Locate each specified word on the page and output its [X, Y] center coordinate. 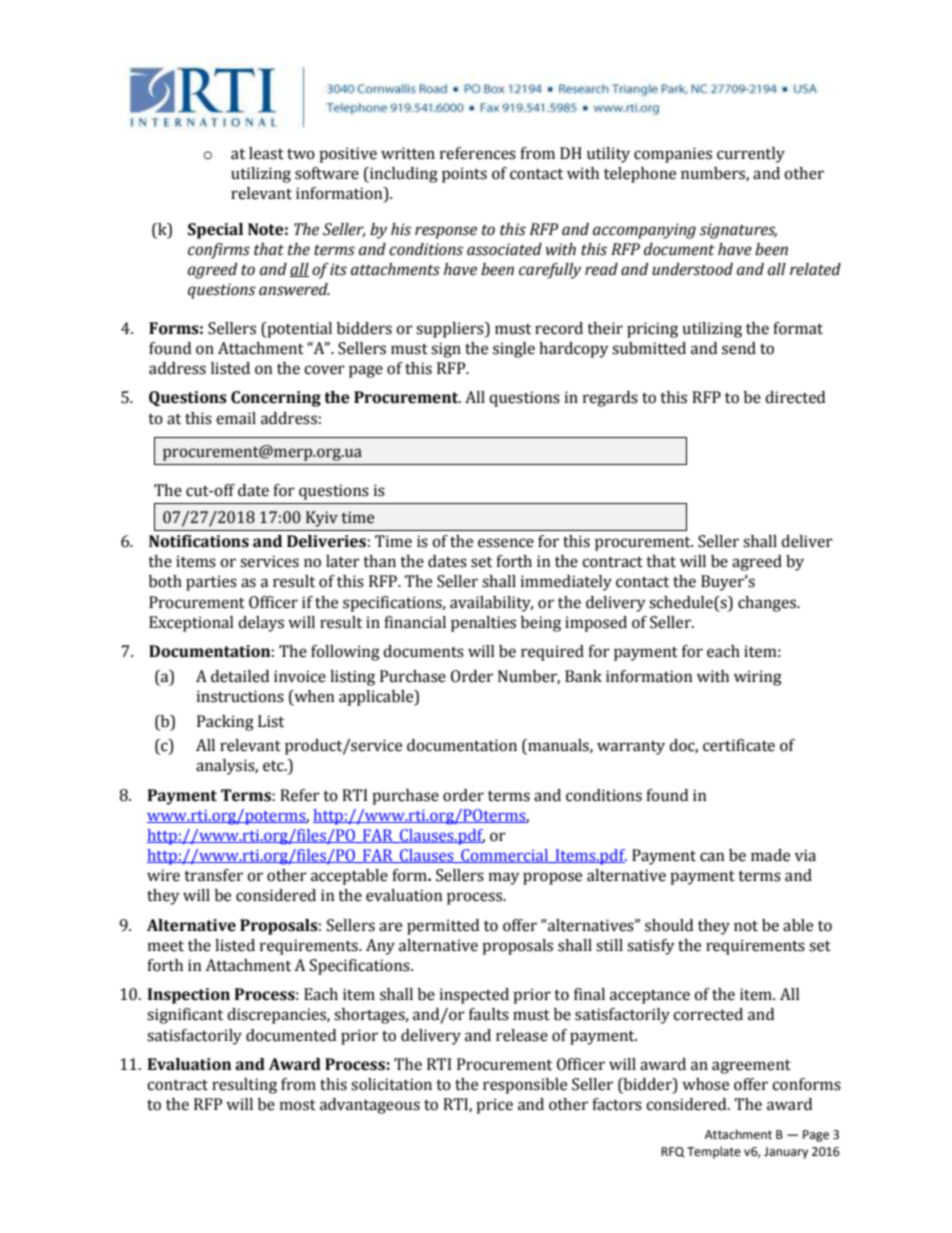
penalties [483, 624]
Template [714, 1152]
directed [795, 397]
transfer [213, 875]
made [770, 855]
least [266, 153]
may [504, 878]
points [464, 175]
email [236, 418]
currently [751, 155]
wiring [758, 678]
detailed [240, 676]
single [514, 350]
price [494, 1106]
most [298, 1105]
